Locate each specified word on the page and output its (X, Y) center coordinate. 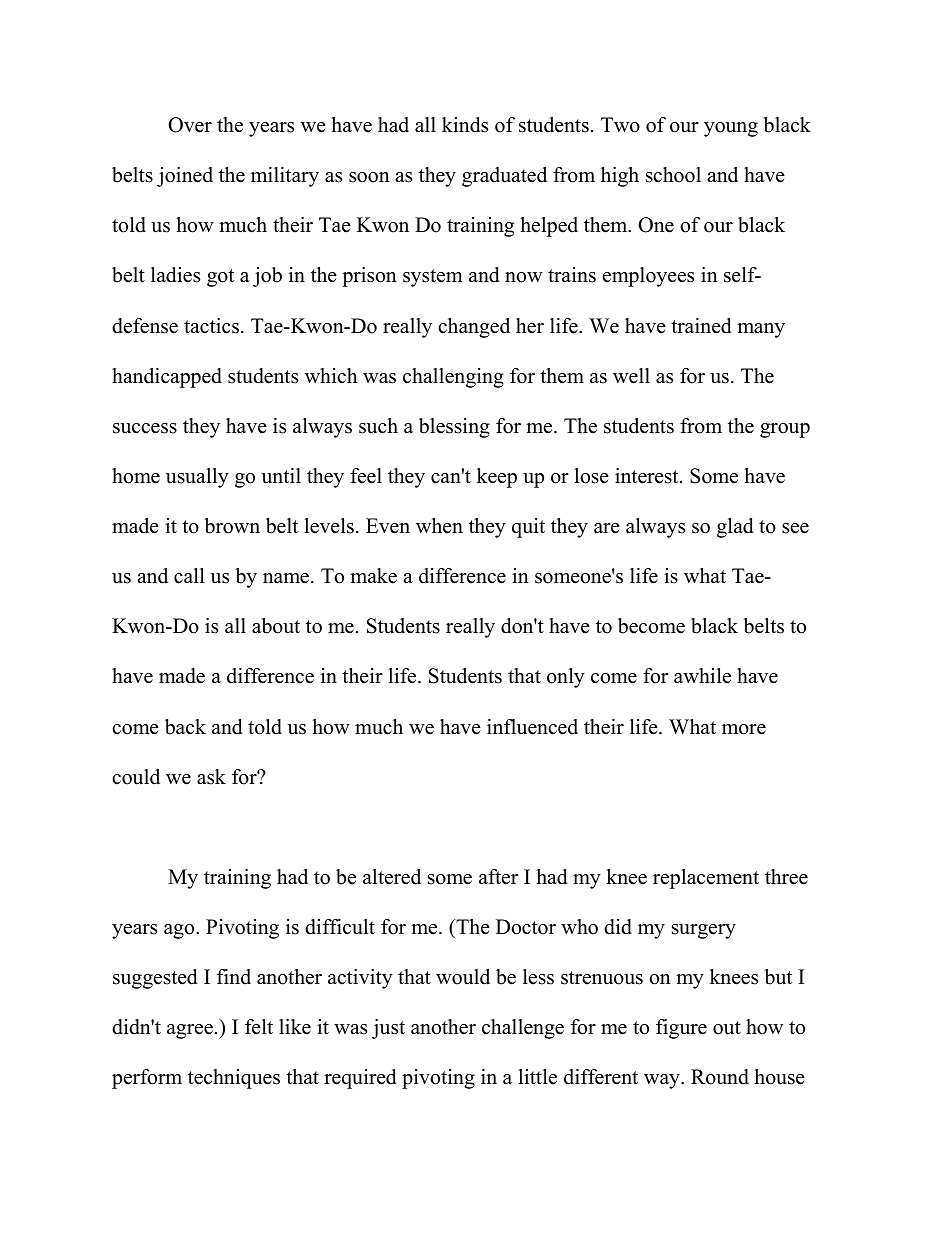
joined (185, 177)
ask (211, 777)
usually (197, 478)
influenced (532, 727)
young (731, 129)
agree (190, 1031)
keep (497, 478)
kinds (465, 125)
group (785, 430)
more (744, 729)
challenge (523, 1029)
